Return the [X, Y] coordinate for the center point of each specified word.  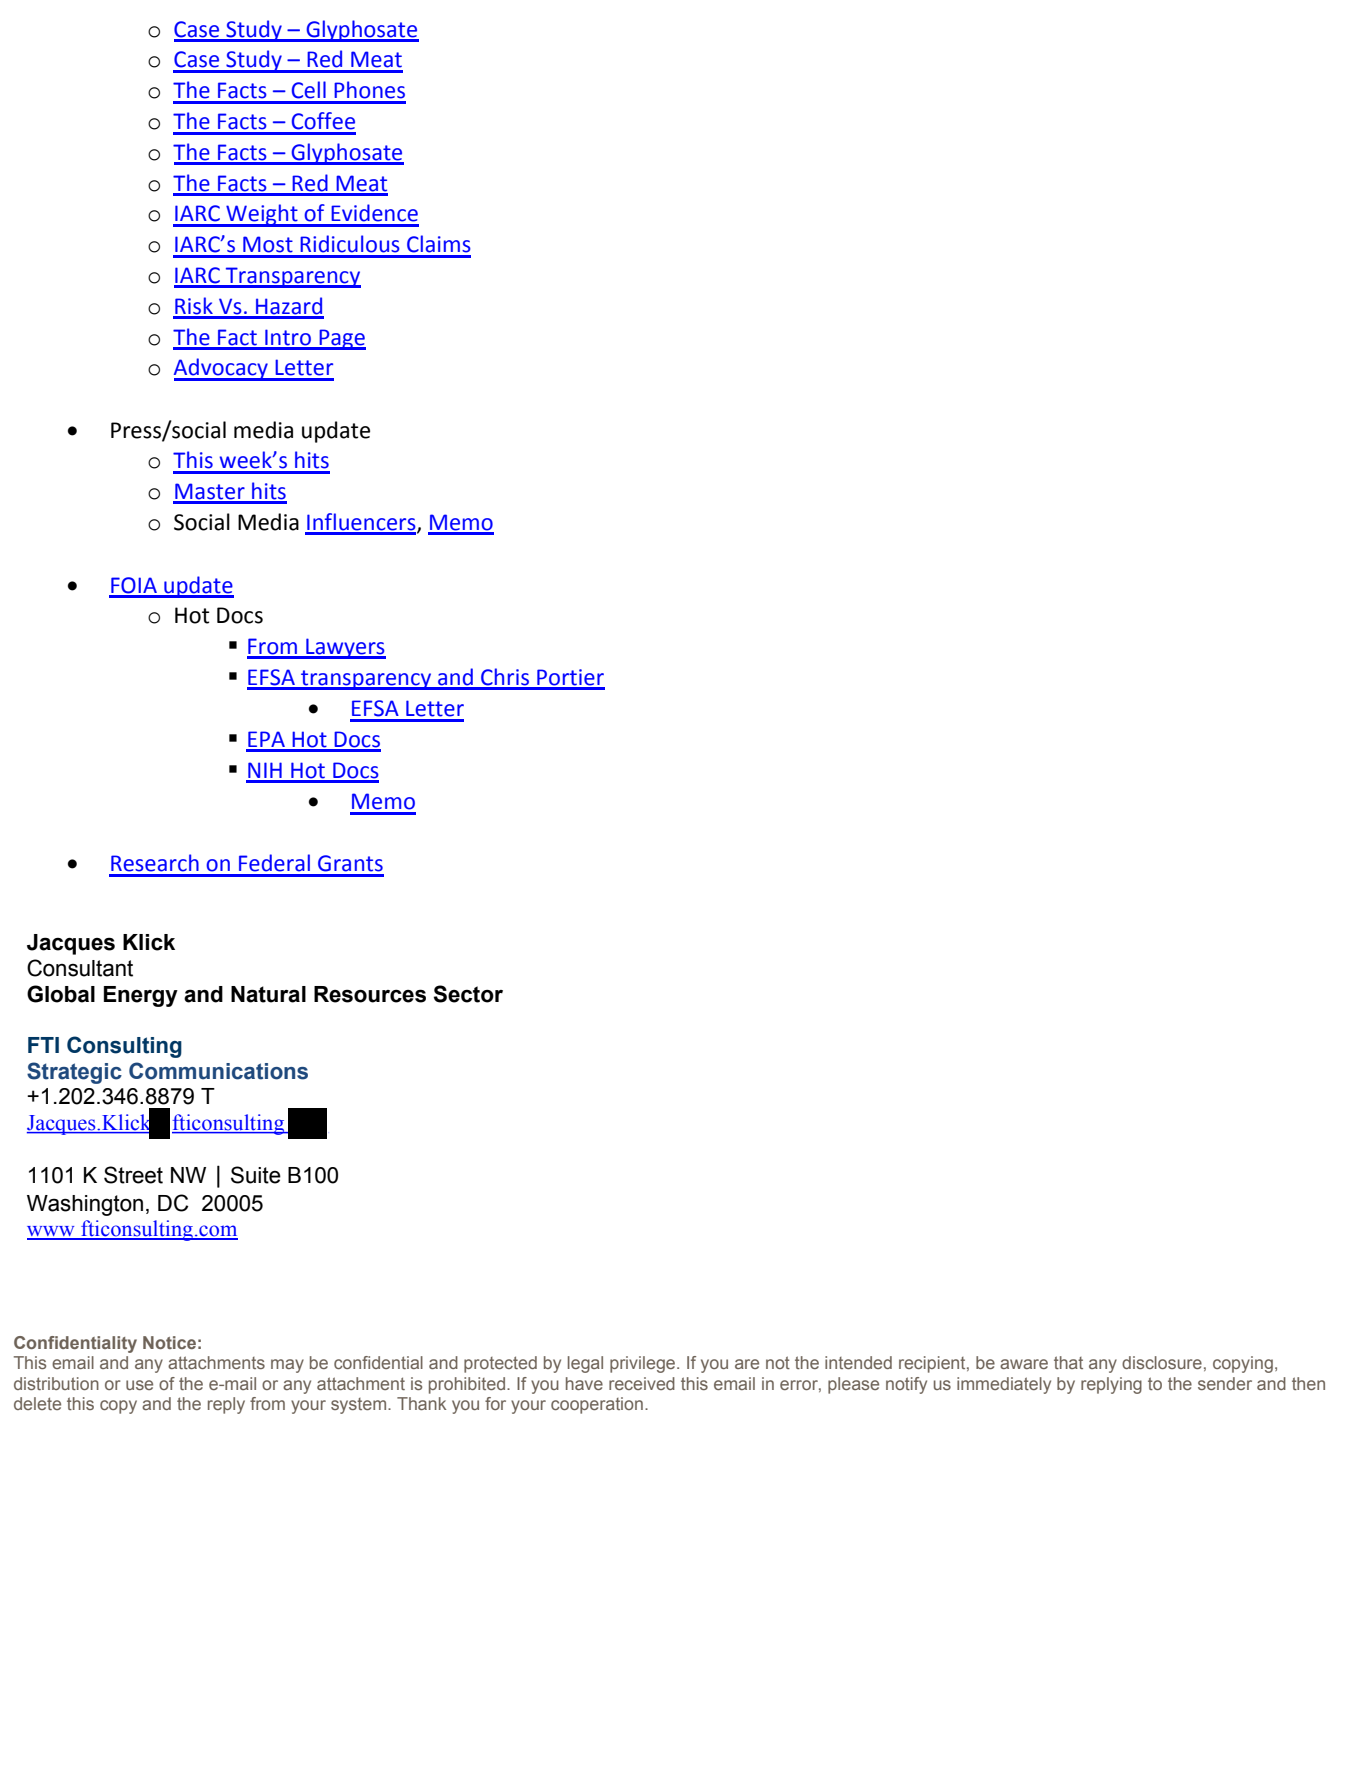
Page [341, 339]
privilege [644, 1364]
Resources [370, 994]
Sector [468, 994]
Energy [141, 996]
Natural [268, 994]
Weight [262, 215]
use [139, 1385]
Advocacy [222, 369]
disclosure [1162, 1362]
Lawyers [345, 648]
